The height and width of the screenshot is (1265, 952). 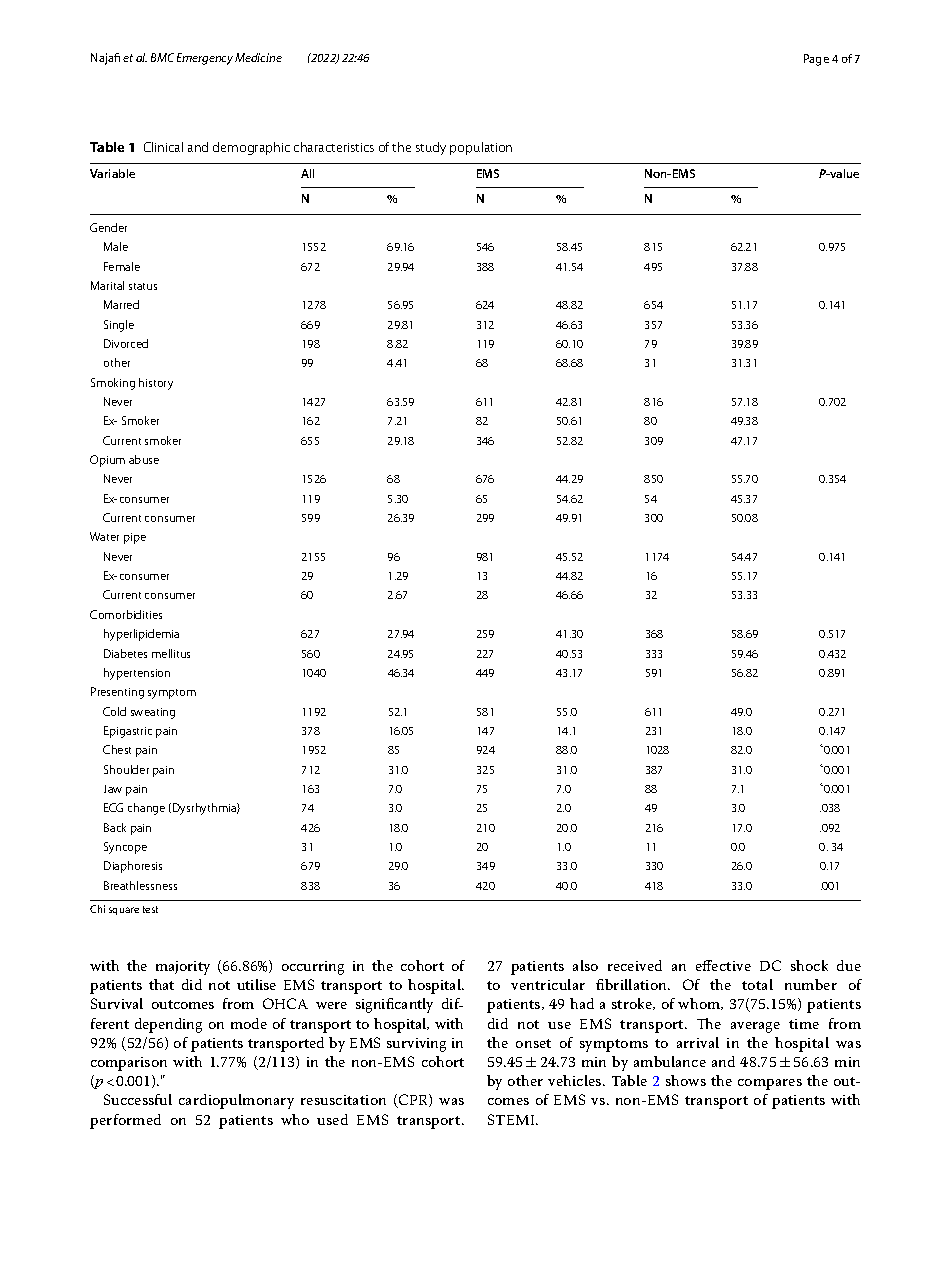 What do you see at coordinates (171, 653) in the screenshot?
I see `mellitus` at bounding box center [171, 653].
